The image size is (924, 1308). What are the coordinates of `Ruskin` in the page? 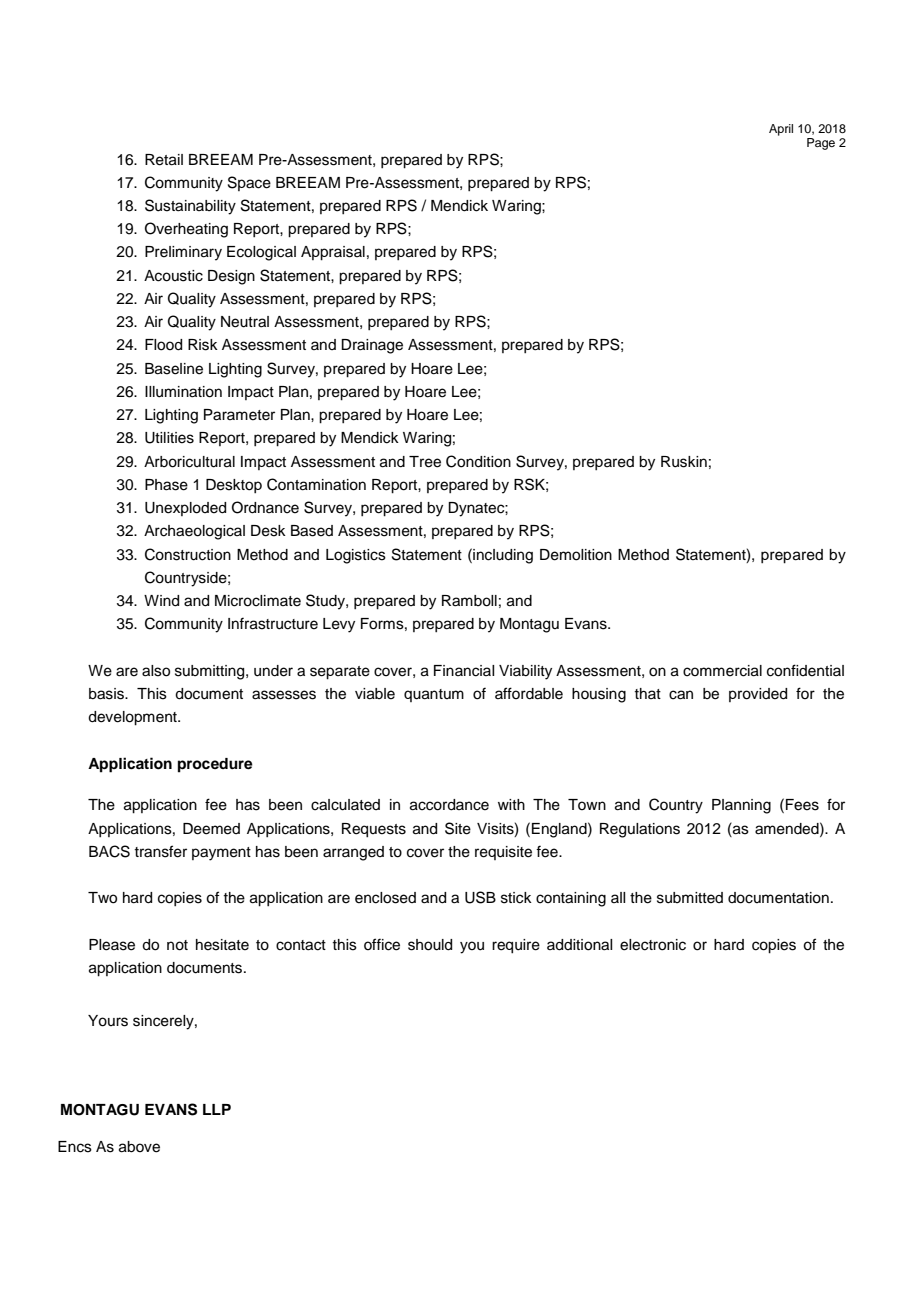 It's located at (684, 462).
